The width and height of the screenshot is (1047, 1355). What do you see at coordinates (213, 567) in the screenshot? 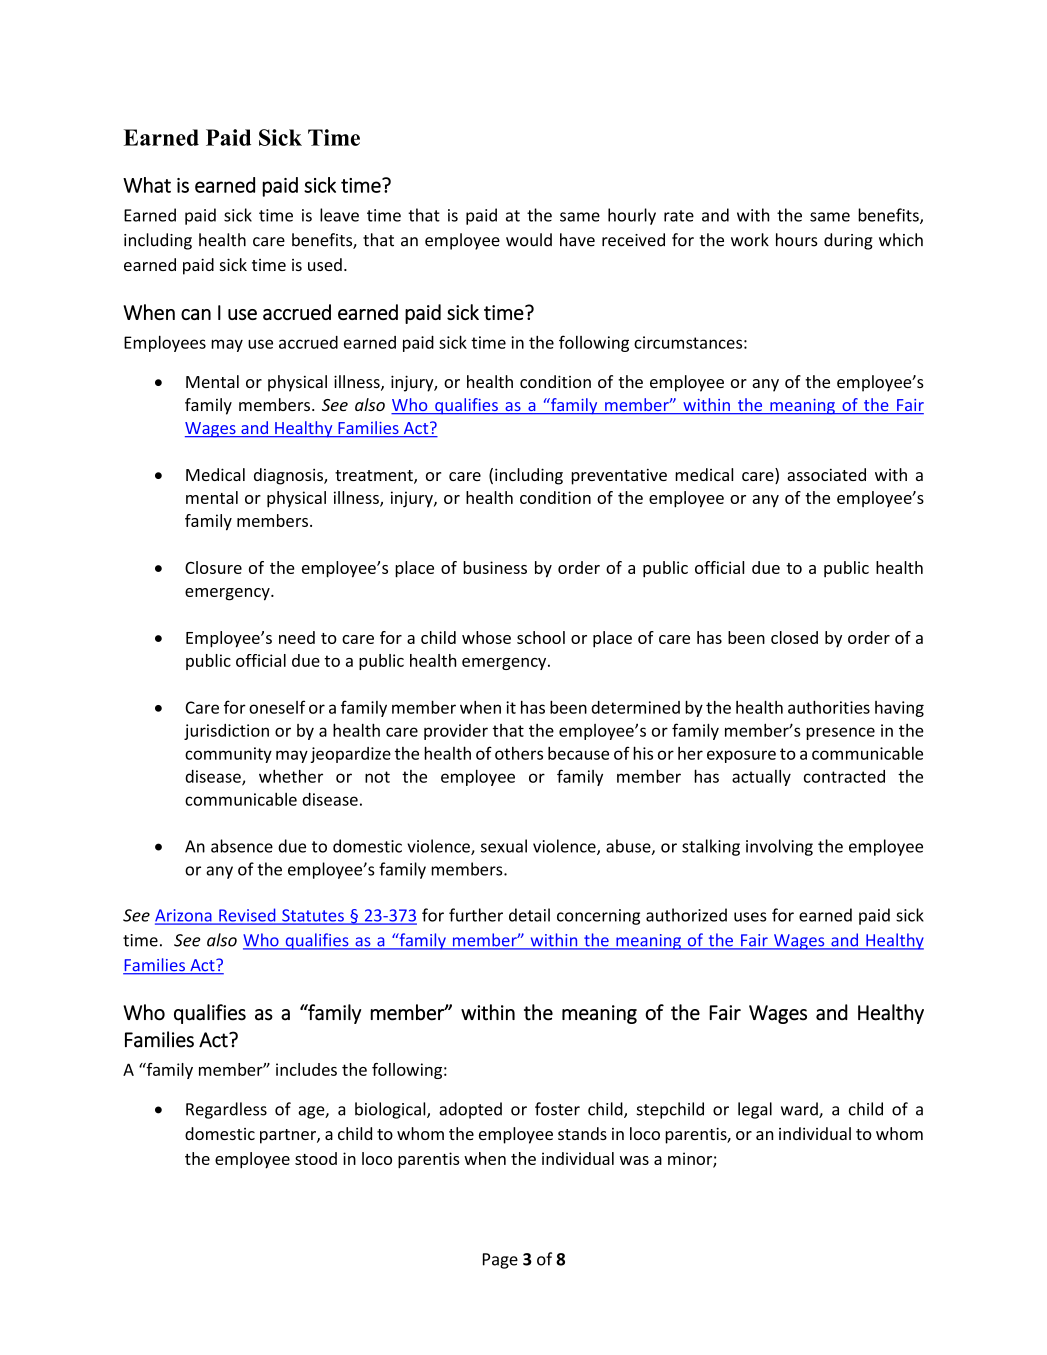
I see `Closure` at bounding box center [213, 567].
